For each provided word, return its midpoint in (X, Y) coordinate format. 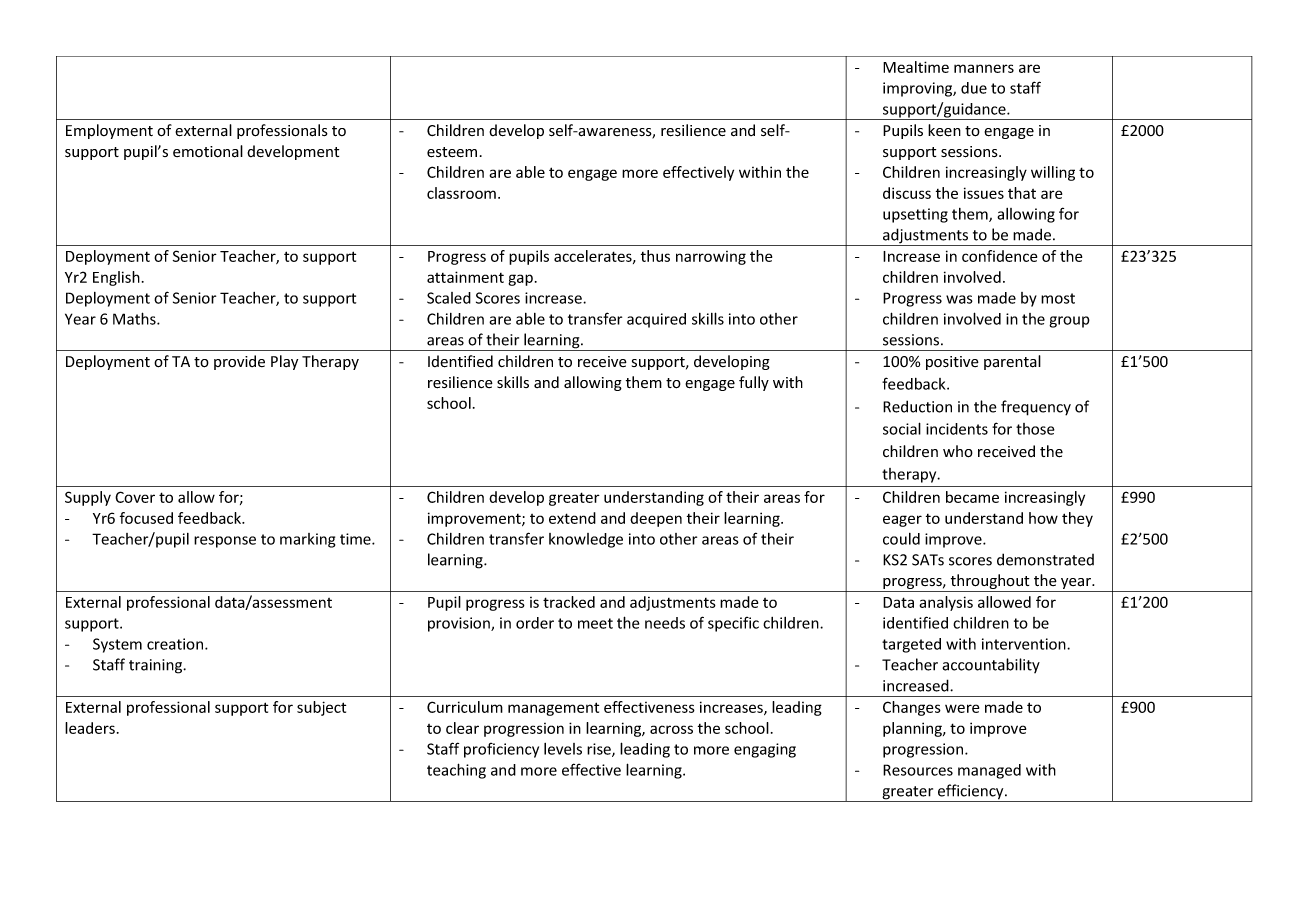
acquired (656, 320)
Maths (135, 318)
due (974, 88)
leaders (90, 728)
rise (600, 750)
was (959, 299)
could (901, 539)
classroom (461, 193)
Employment (109, 131)
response (225, 542)
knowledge (586, 540)
